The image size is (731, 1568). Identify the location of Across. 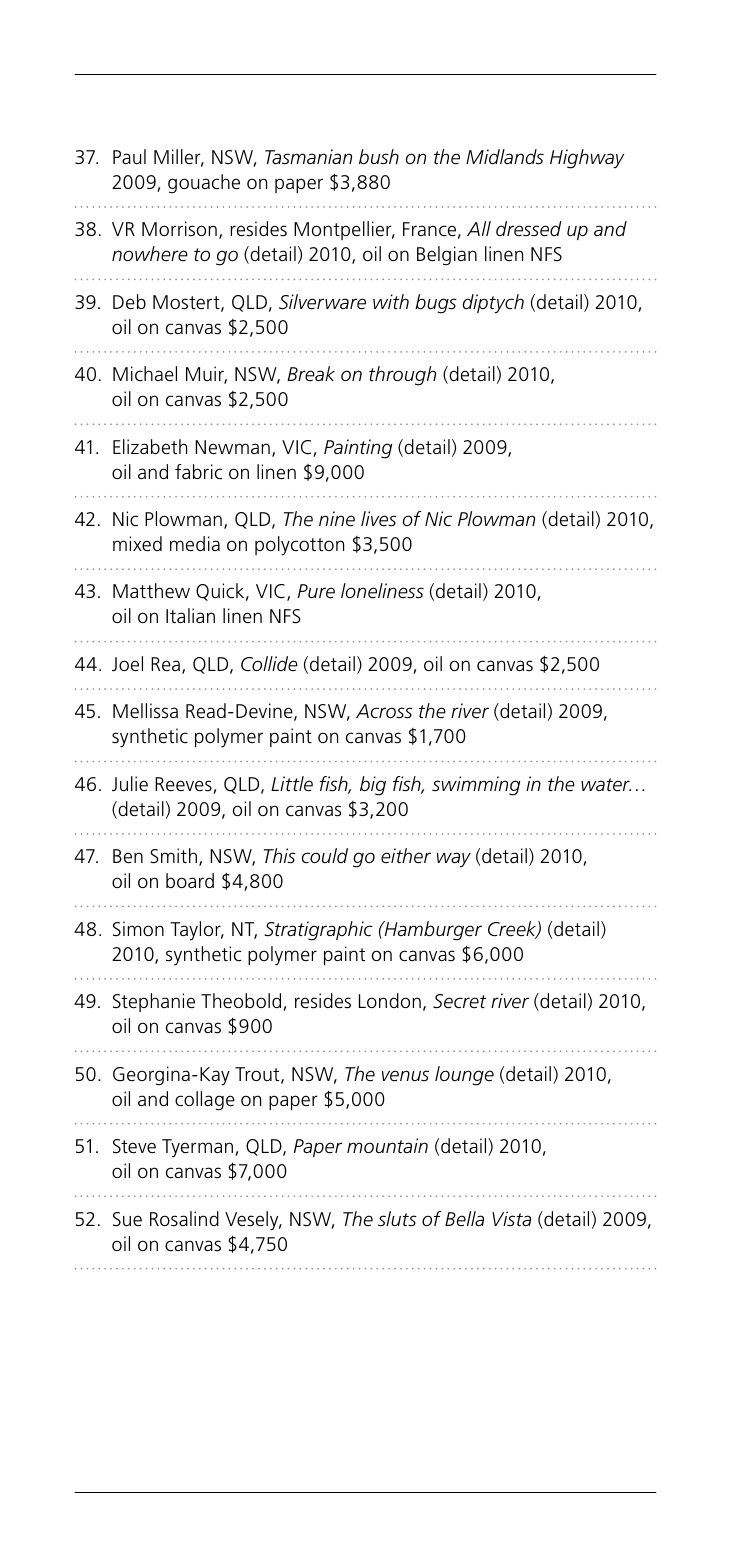
(384, 711).
